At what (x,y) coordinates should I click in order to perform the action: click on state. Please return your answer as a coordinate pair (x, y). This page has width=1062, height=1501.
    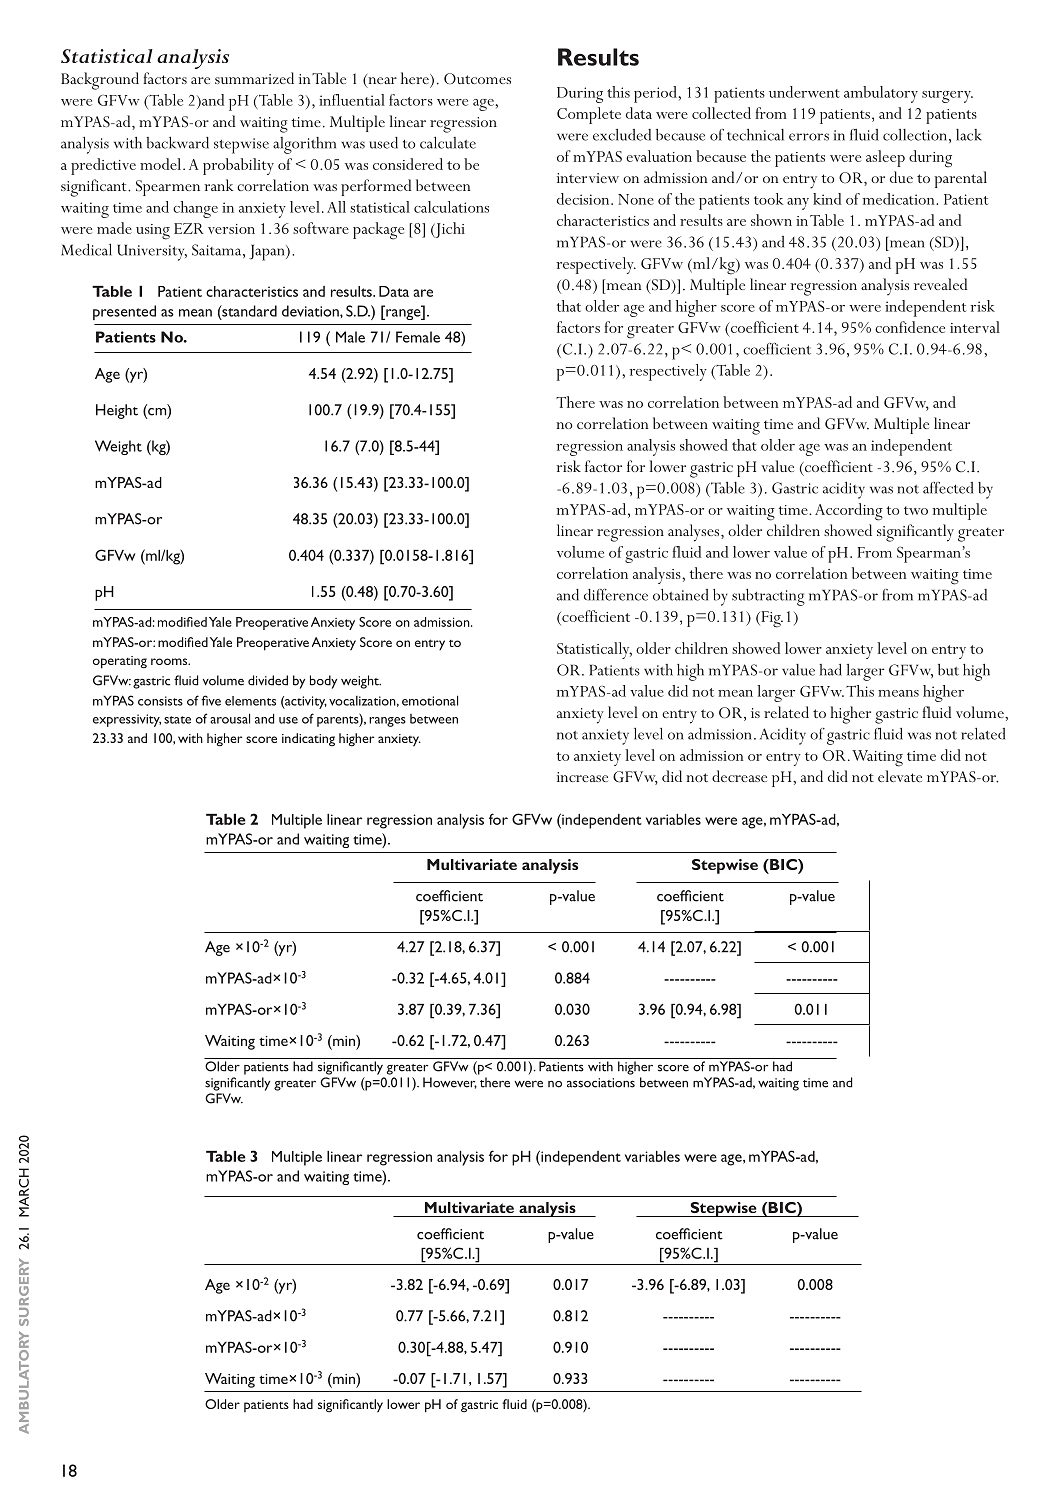
    Looking at the image, I should click on (177, 720).
